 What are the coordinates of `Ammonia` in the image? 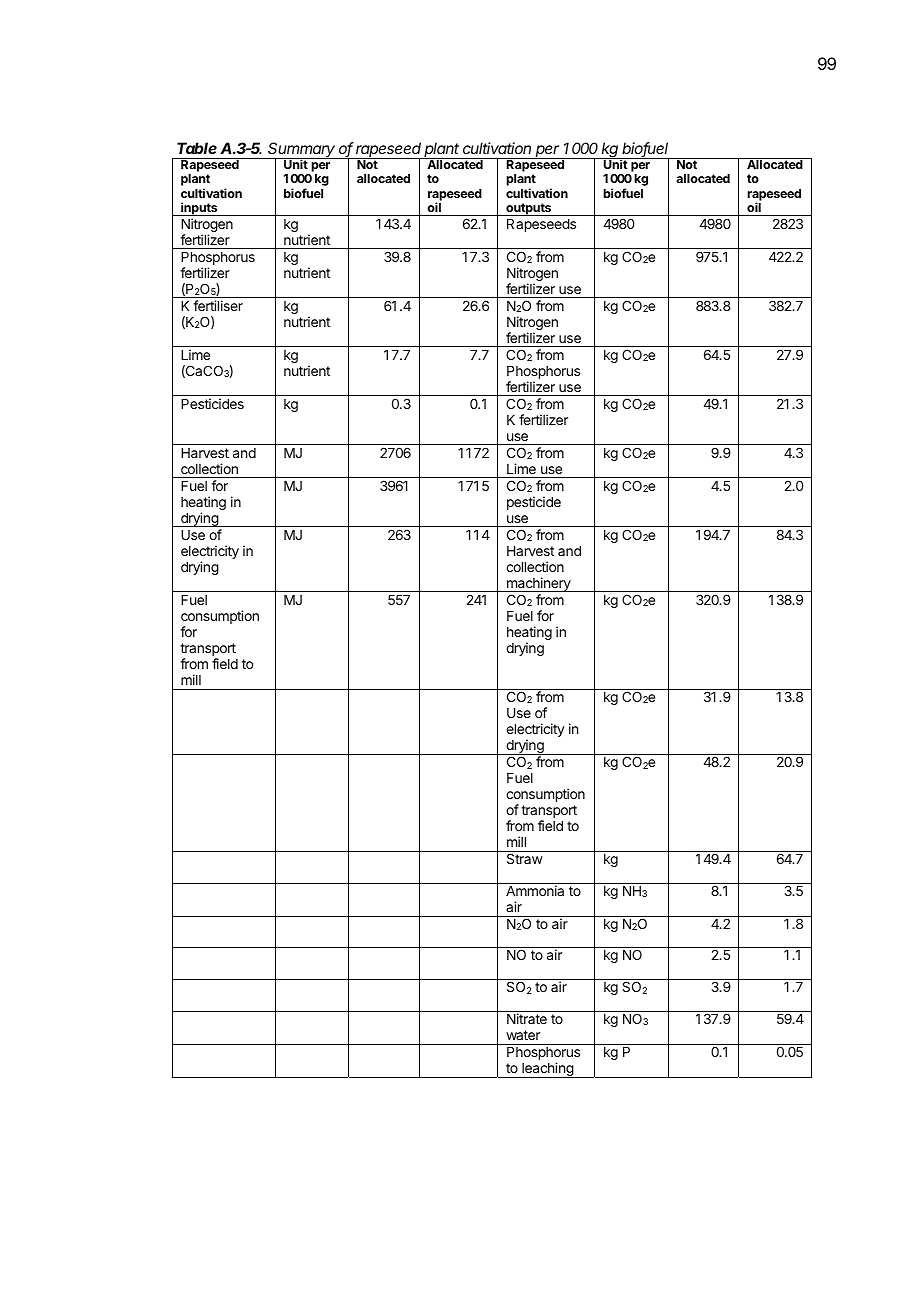 It's located at (535, 890).
